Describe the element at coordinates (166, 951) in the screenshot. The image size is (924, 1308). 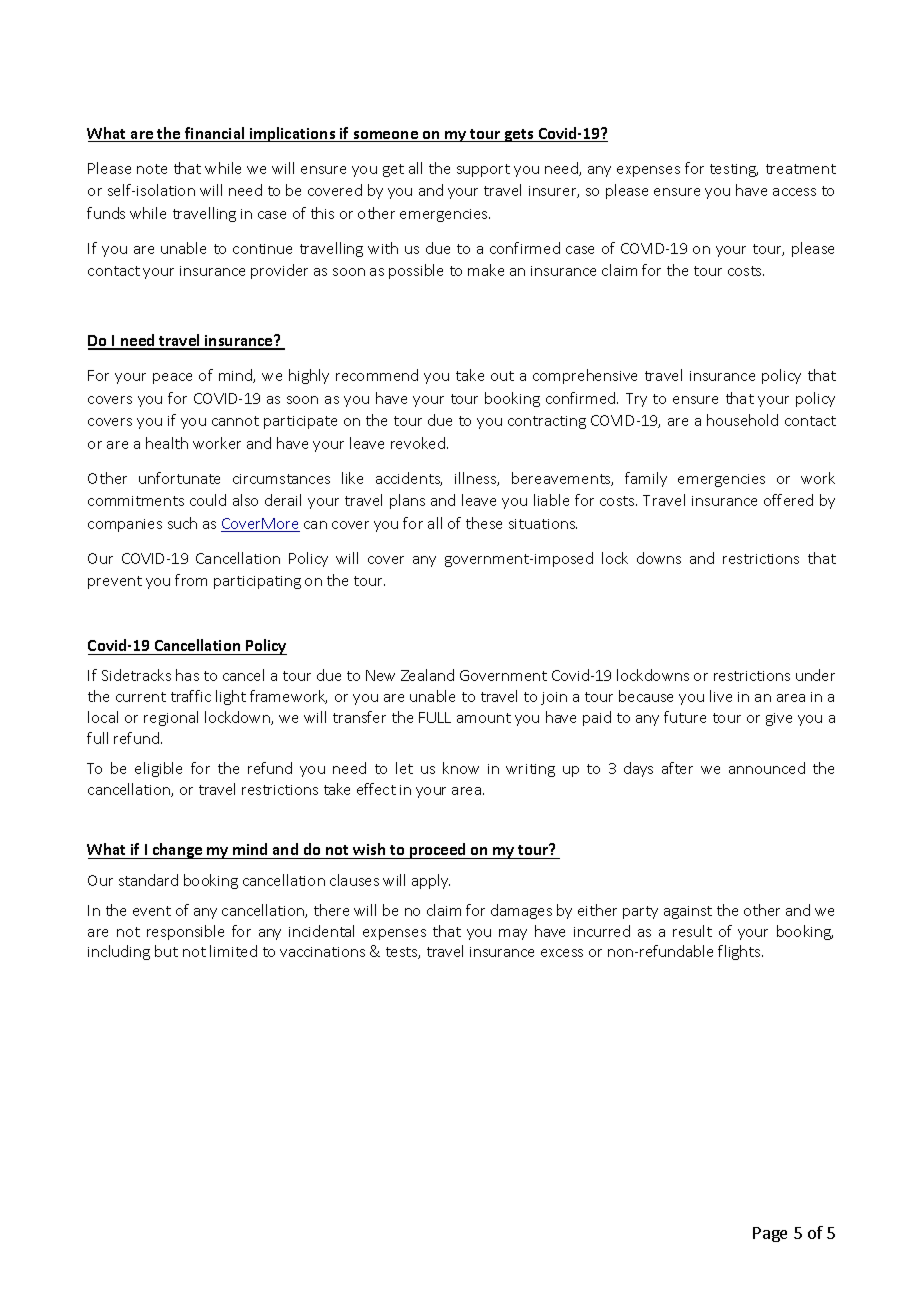
I see `but` at that location.
